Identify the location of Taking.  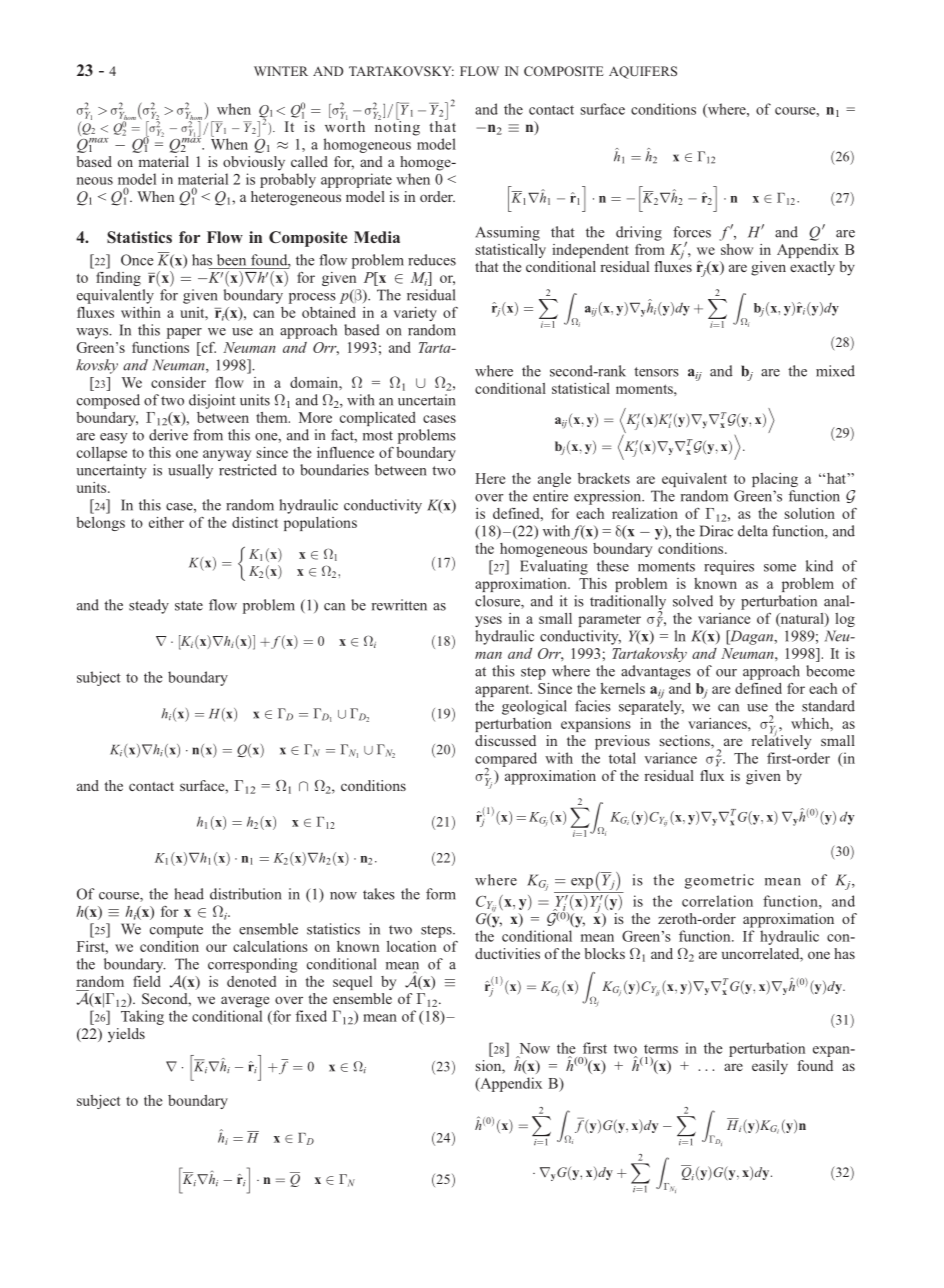
(142, 1017).
